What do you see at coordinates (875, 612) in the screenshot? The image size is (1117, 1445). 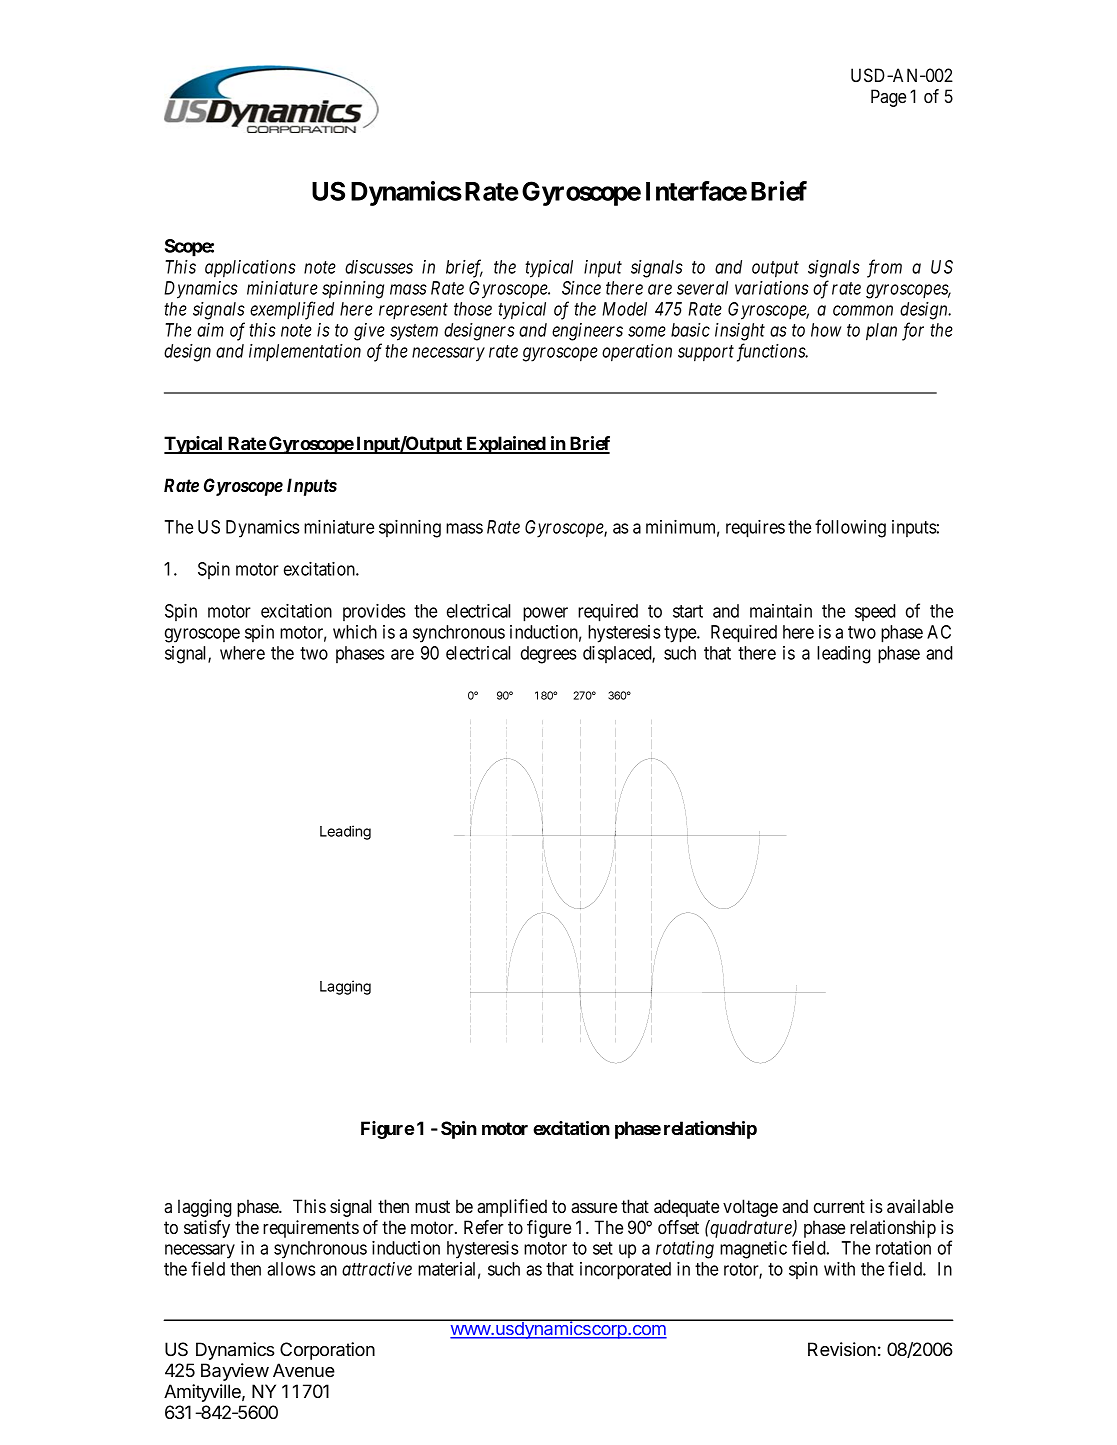 I see `speed` at bounding box center [875, 612].
